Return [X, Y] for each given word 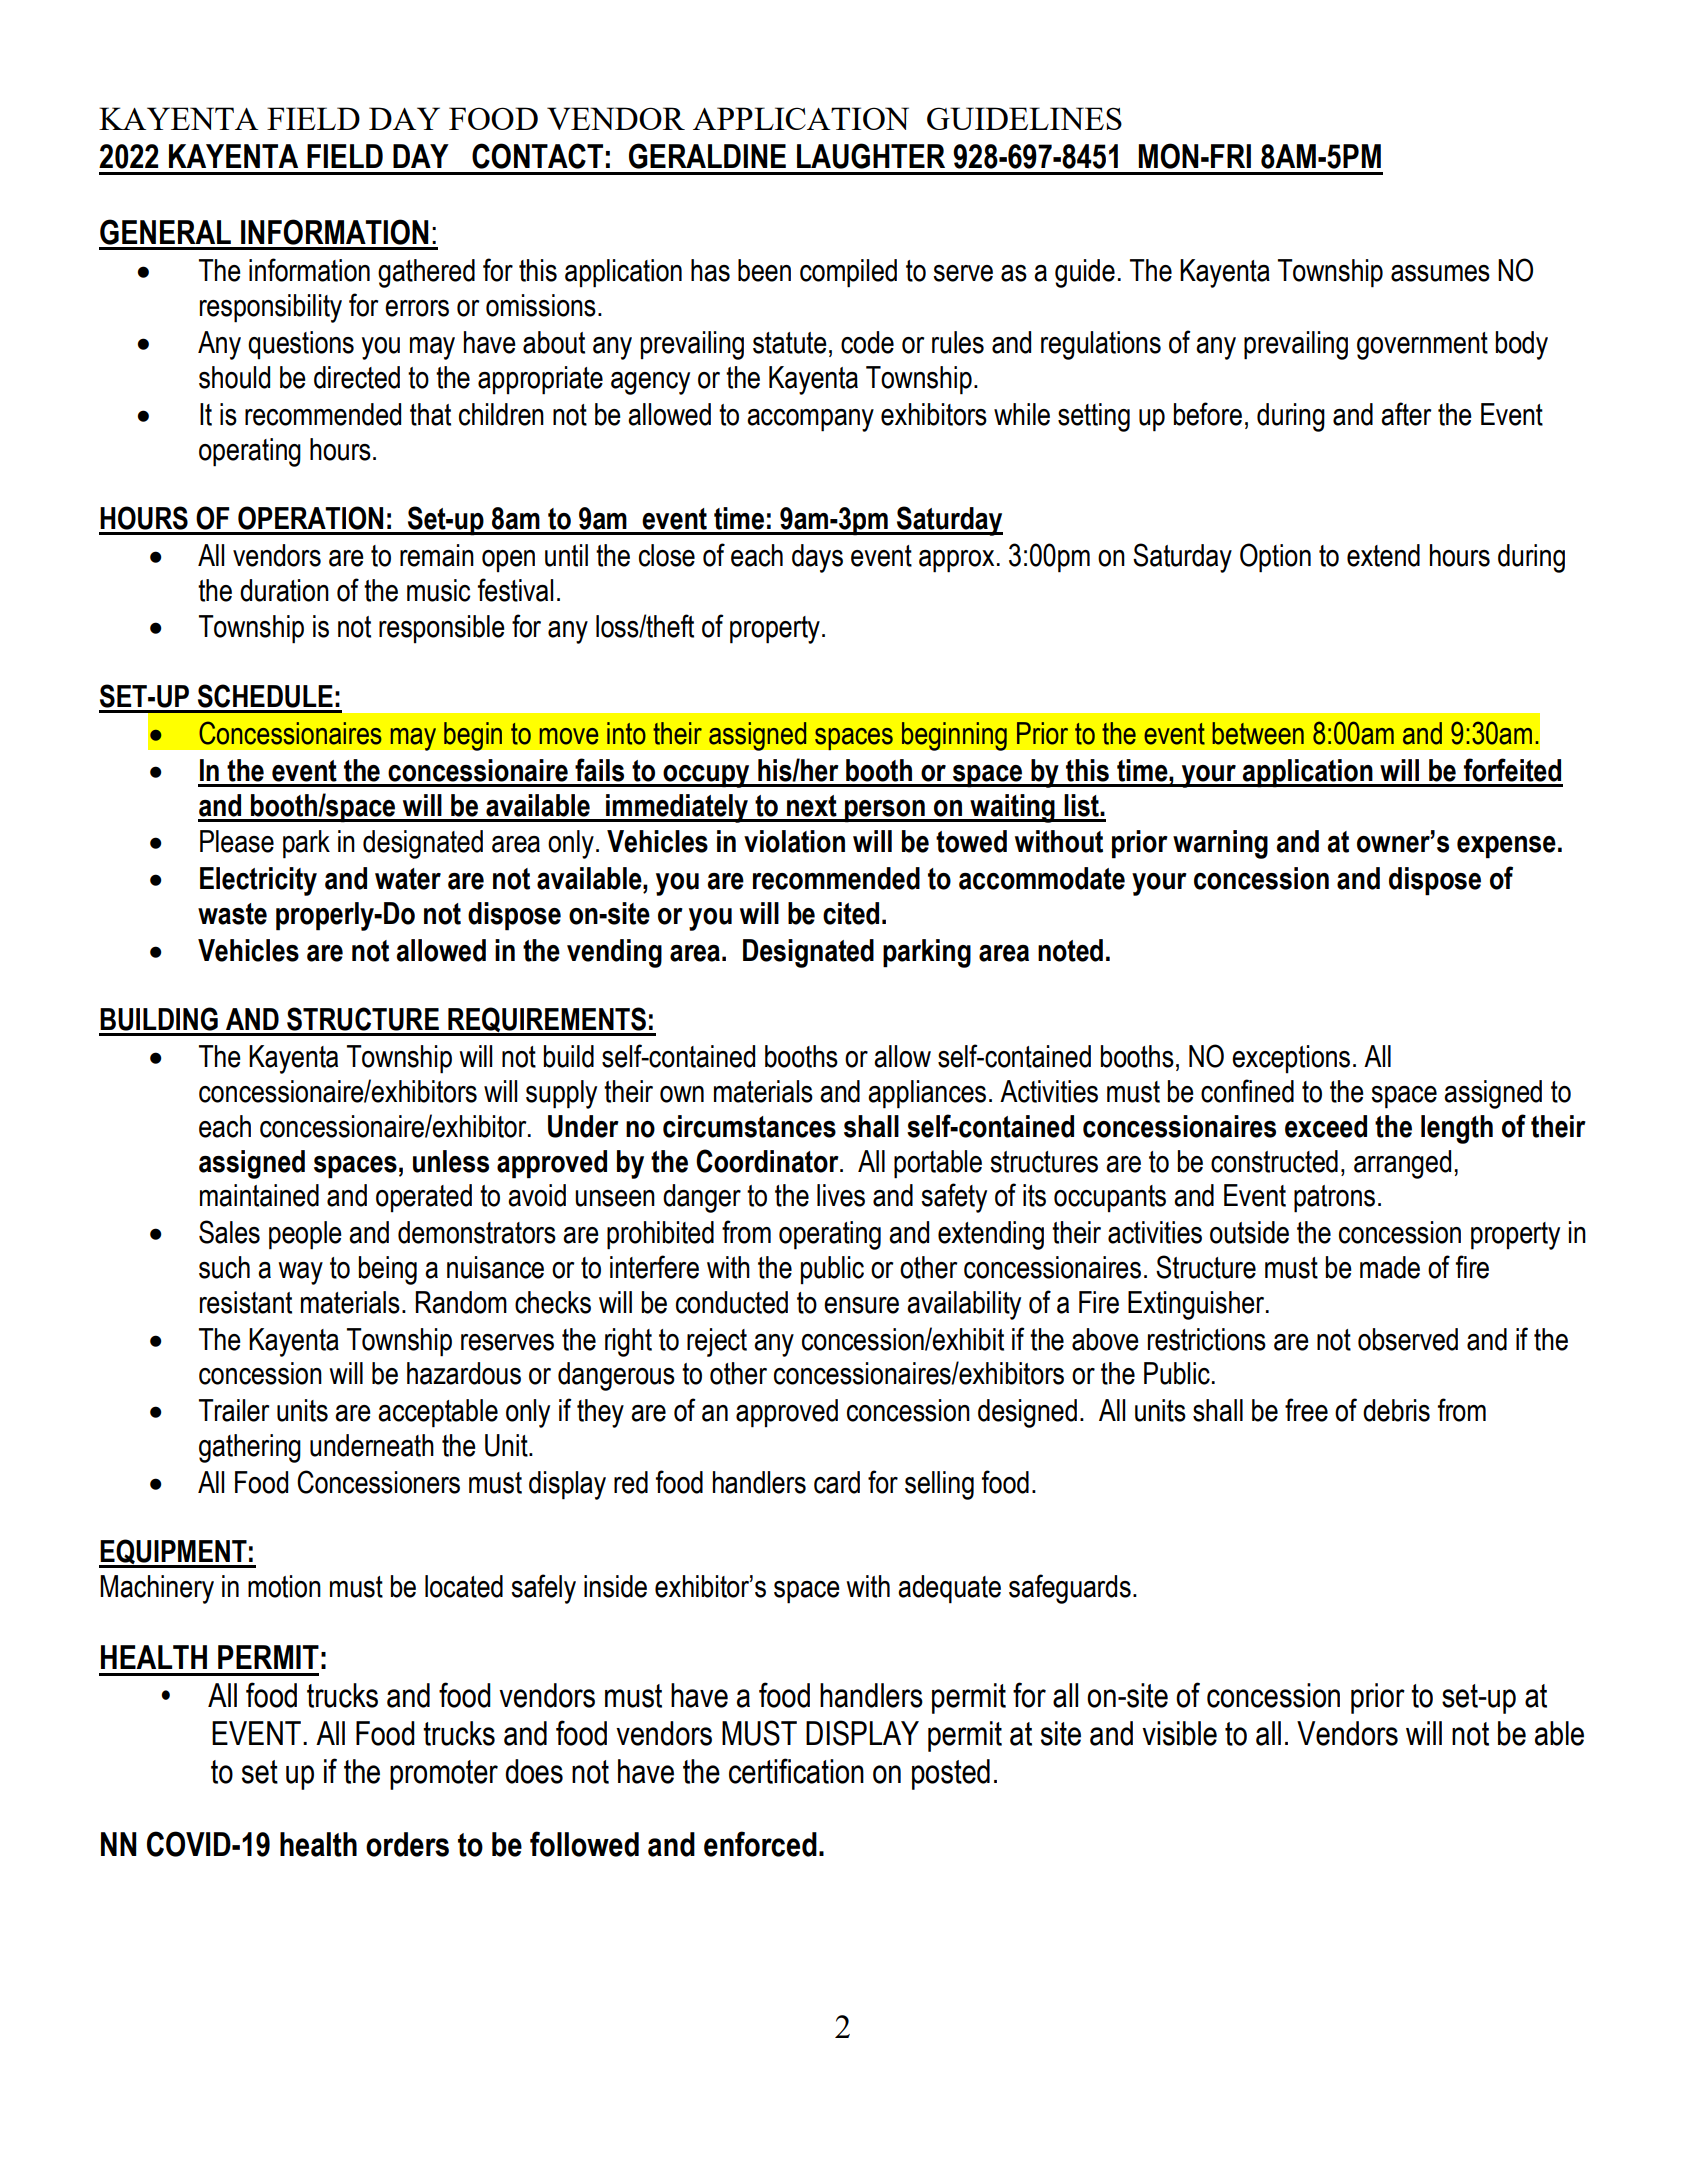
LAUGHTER [871, 156]
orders [407, 1844]
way [300, 1273]
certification [796, 1771]
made [1390, 1267]
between [1258, 733]
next [812, 806]
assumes [1440, 273]
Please [237, 841]
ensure [861, 1305]
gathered [426, 273]
